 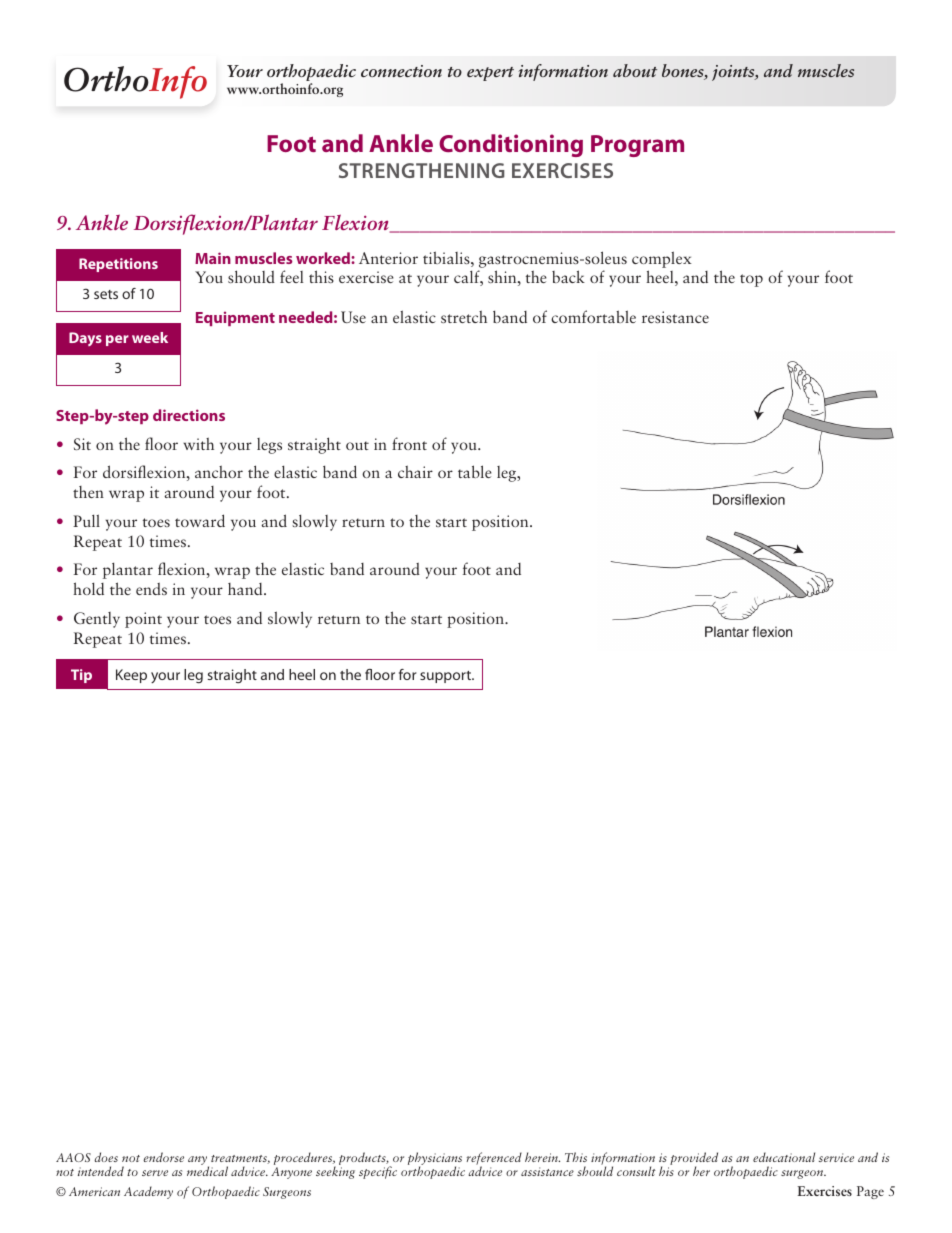 I want to click on referenced, so click(x=494, y=1159).
